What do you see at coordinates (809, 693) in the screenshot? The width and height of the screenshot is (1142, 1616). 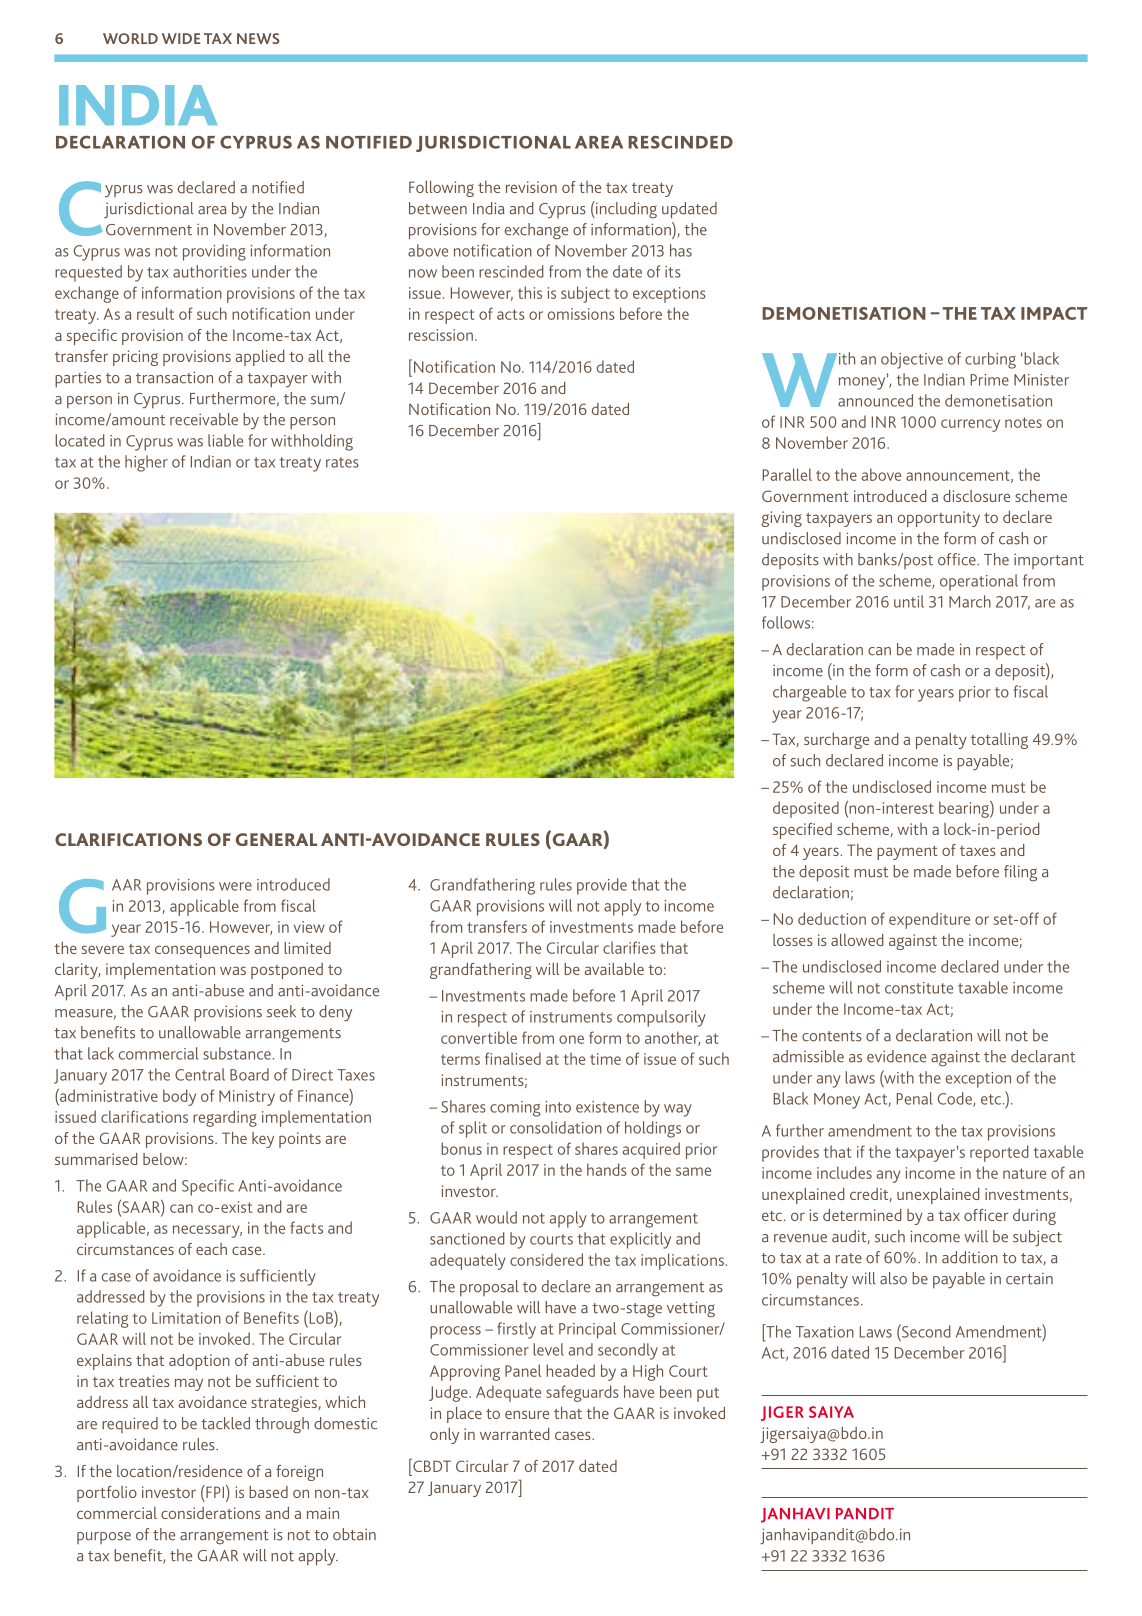 I see `chargeable` at bounding box center [809, 693].
